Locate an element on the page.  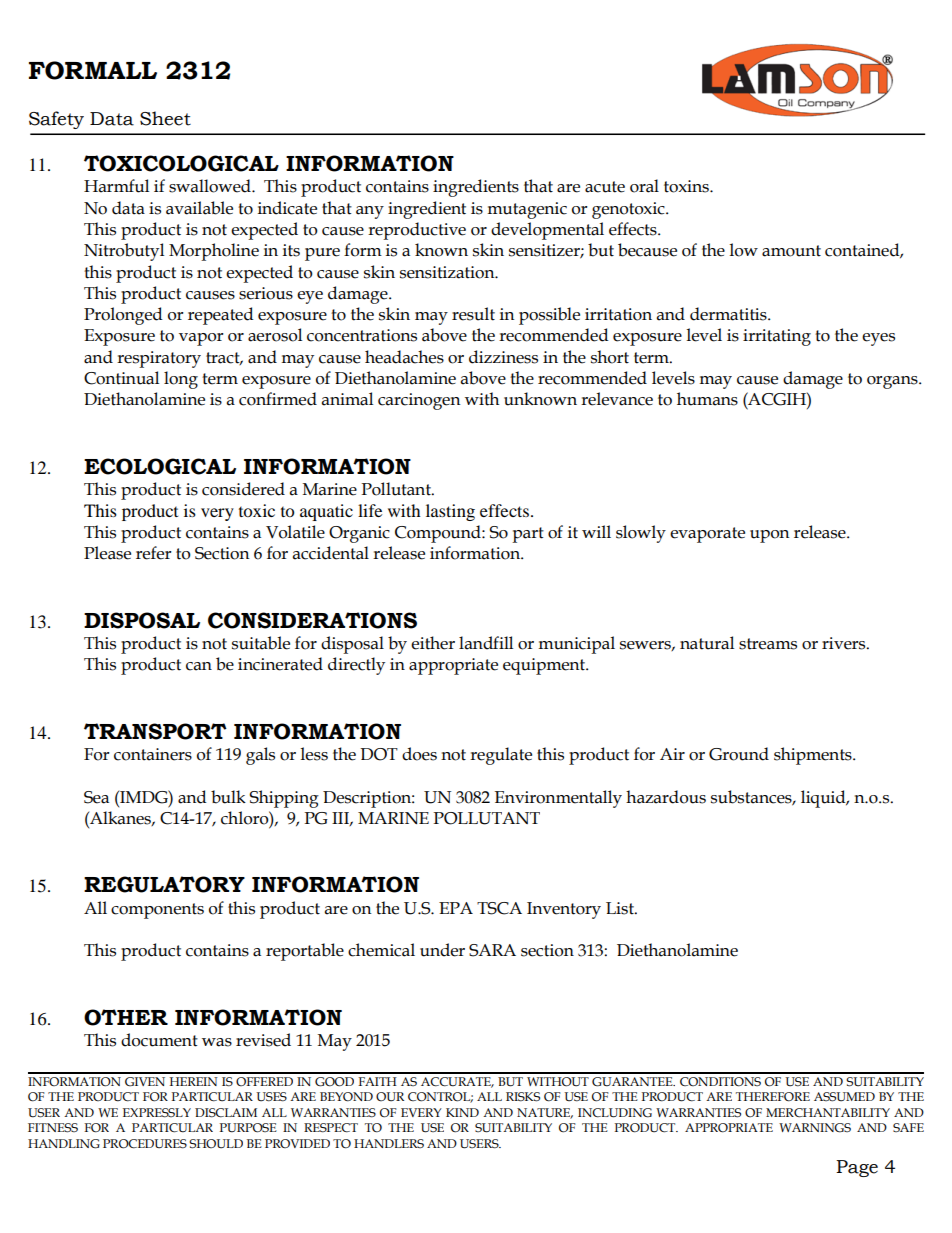
shipments is located at coordinates (814, 756).
